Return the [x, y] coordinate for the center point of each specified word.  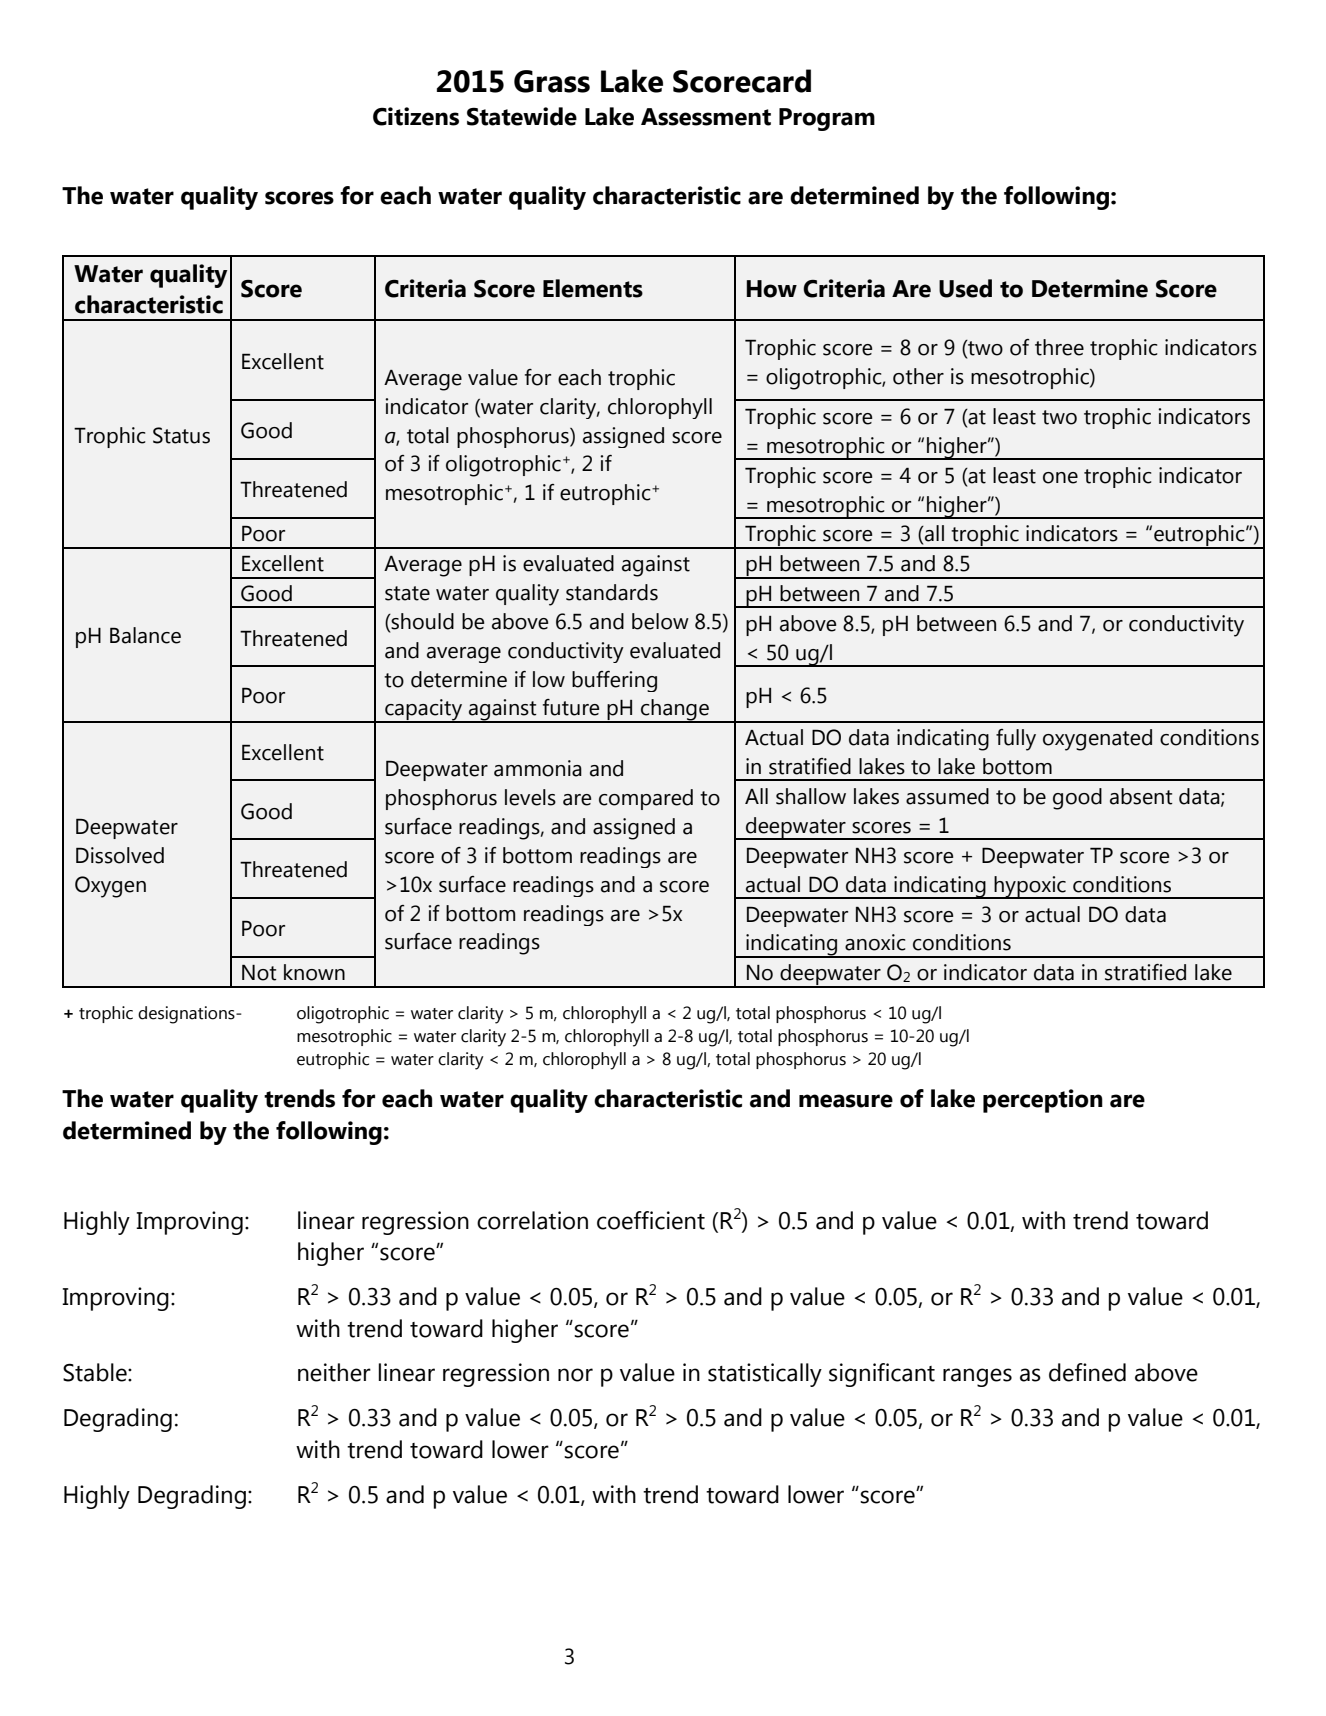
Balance [145, 635]
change [675, 711]
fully [1016, 740]
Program [827, 119]
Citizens [416, 116]
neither [334, 1372]
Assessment [706, 117]
